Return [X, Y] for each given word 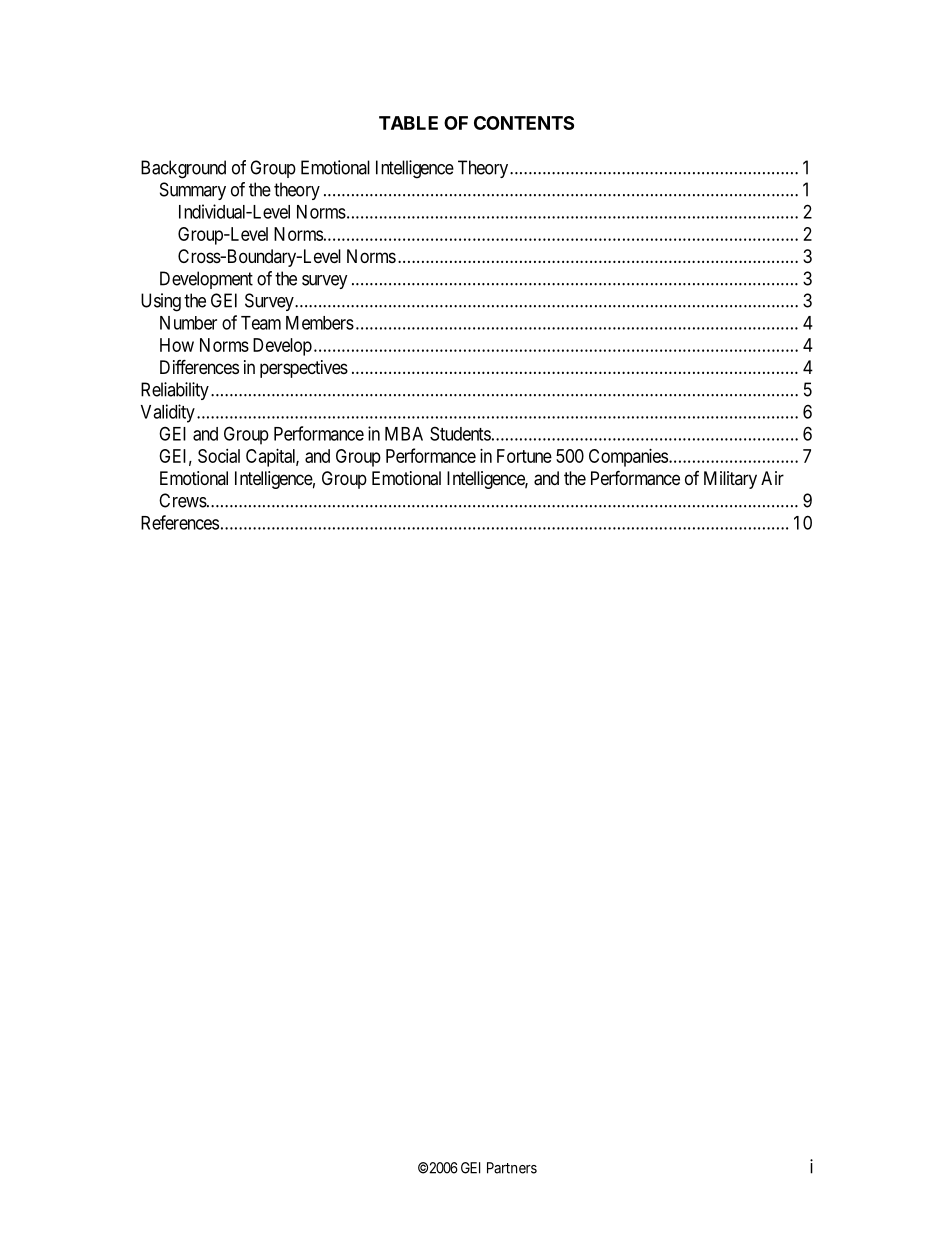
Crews [183, 500]
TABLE [408, 123]
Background [183, 169]
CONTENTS [524, 123]
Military [730, 480]
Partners [512, 1168]
